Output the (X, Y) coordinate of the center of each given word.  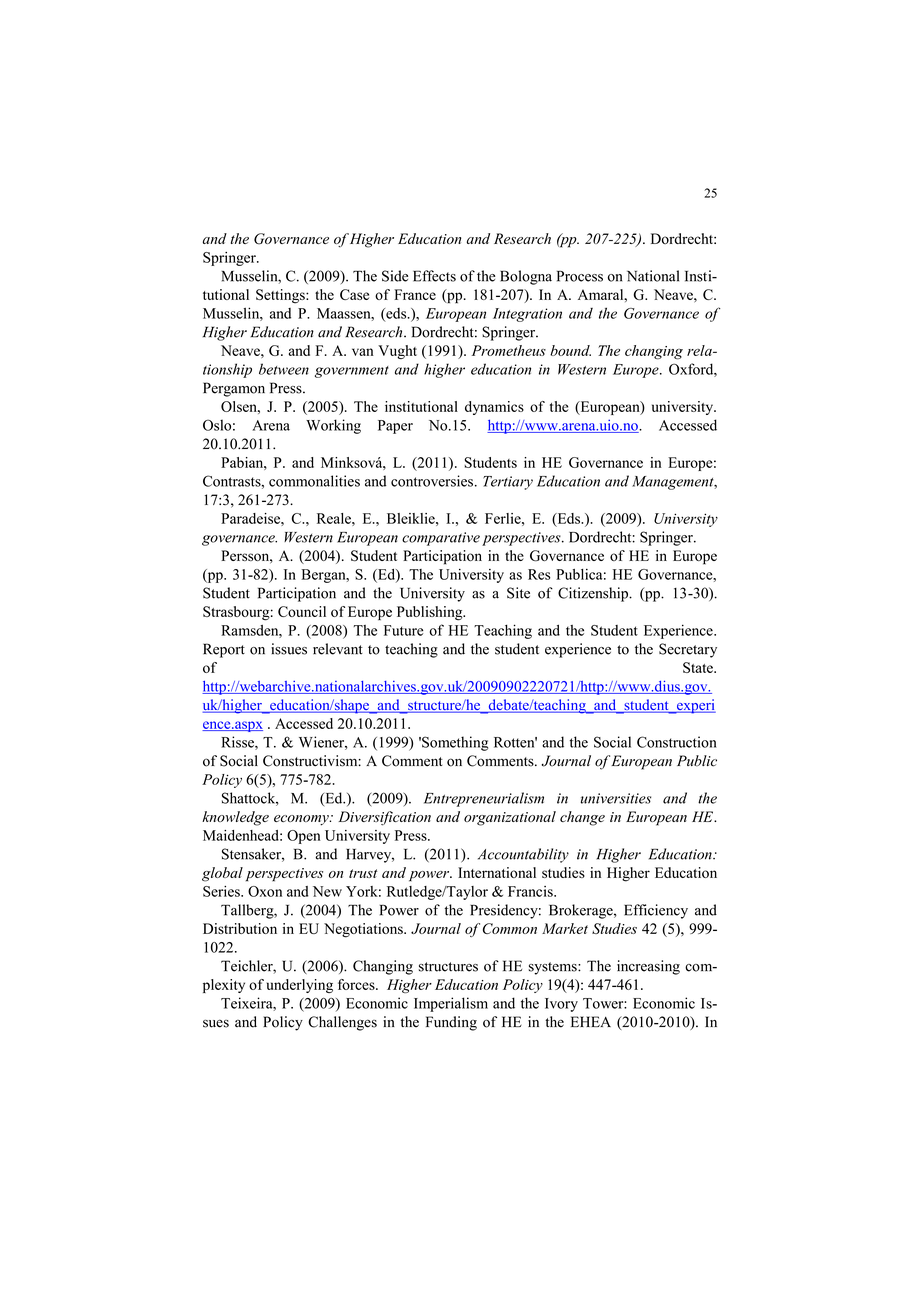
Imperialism (451, 1004)
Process (580, 276)
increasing (648, 967)
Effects (434, 276)
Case (354, 294)
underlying (300, 986)
